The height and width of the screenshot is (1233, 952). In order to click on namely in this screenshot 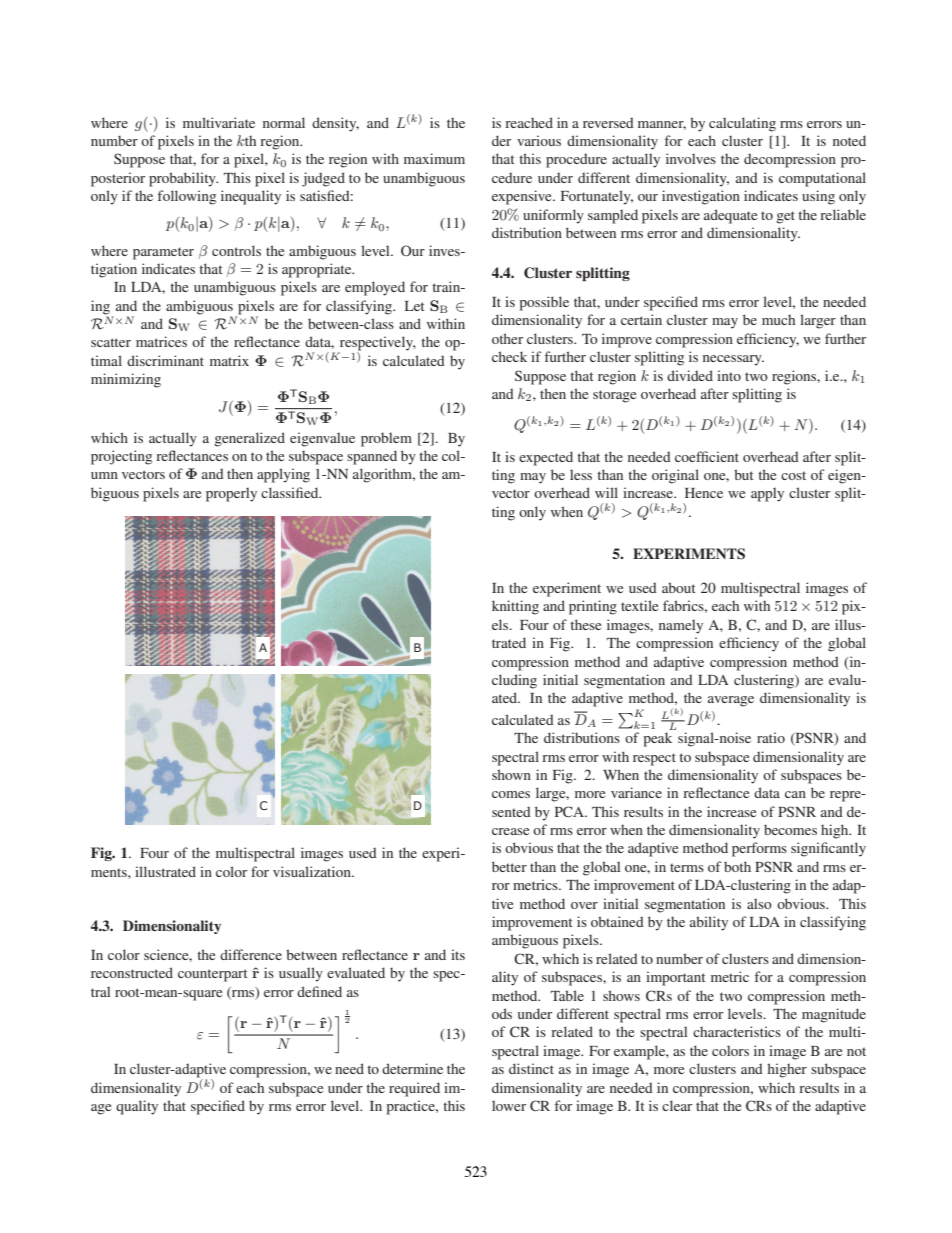, I will do `click(681, 626)`.
